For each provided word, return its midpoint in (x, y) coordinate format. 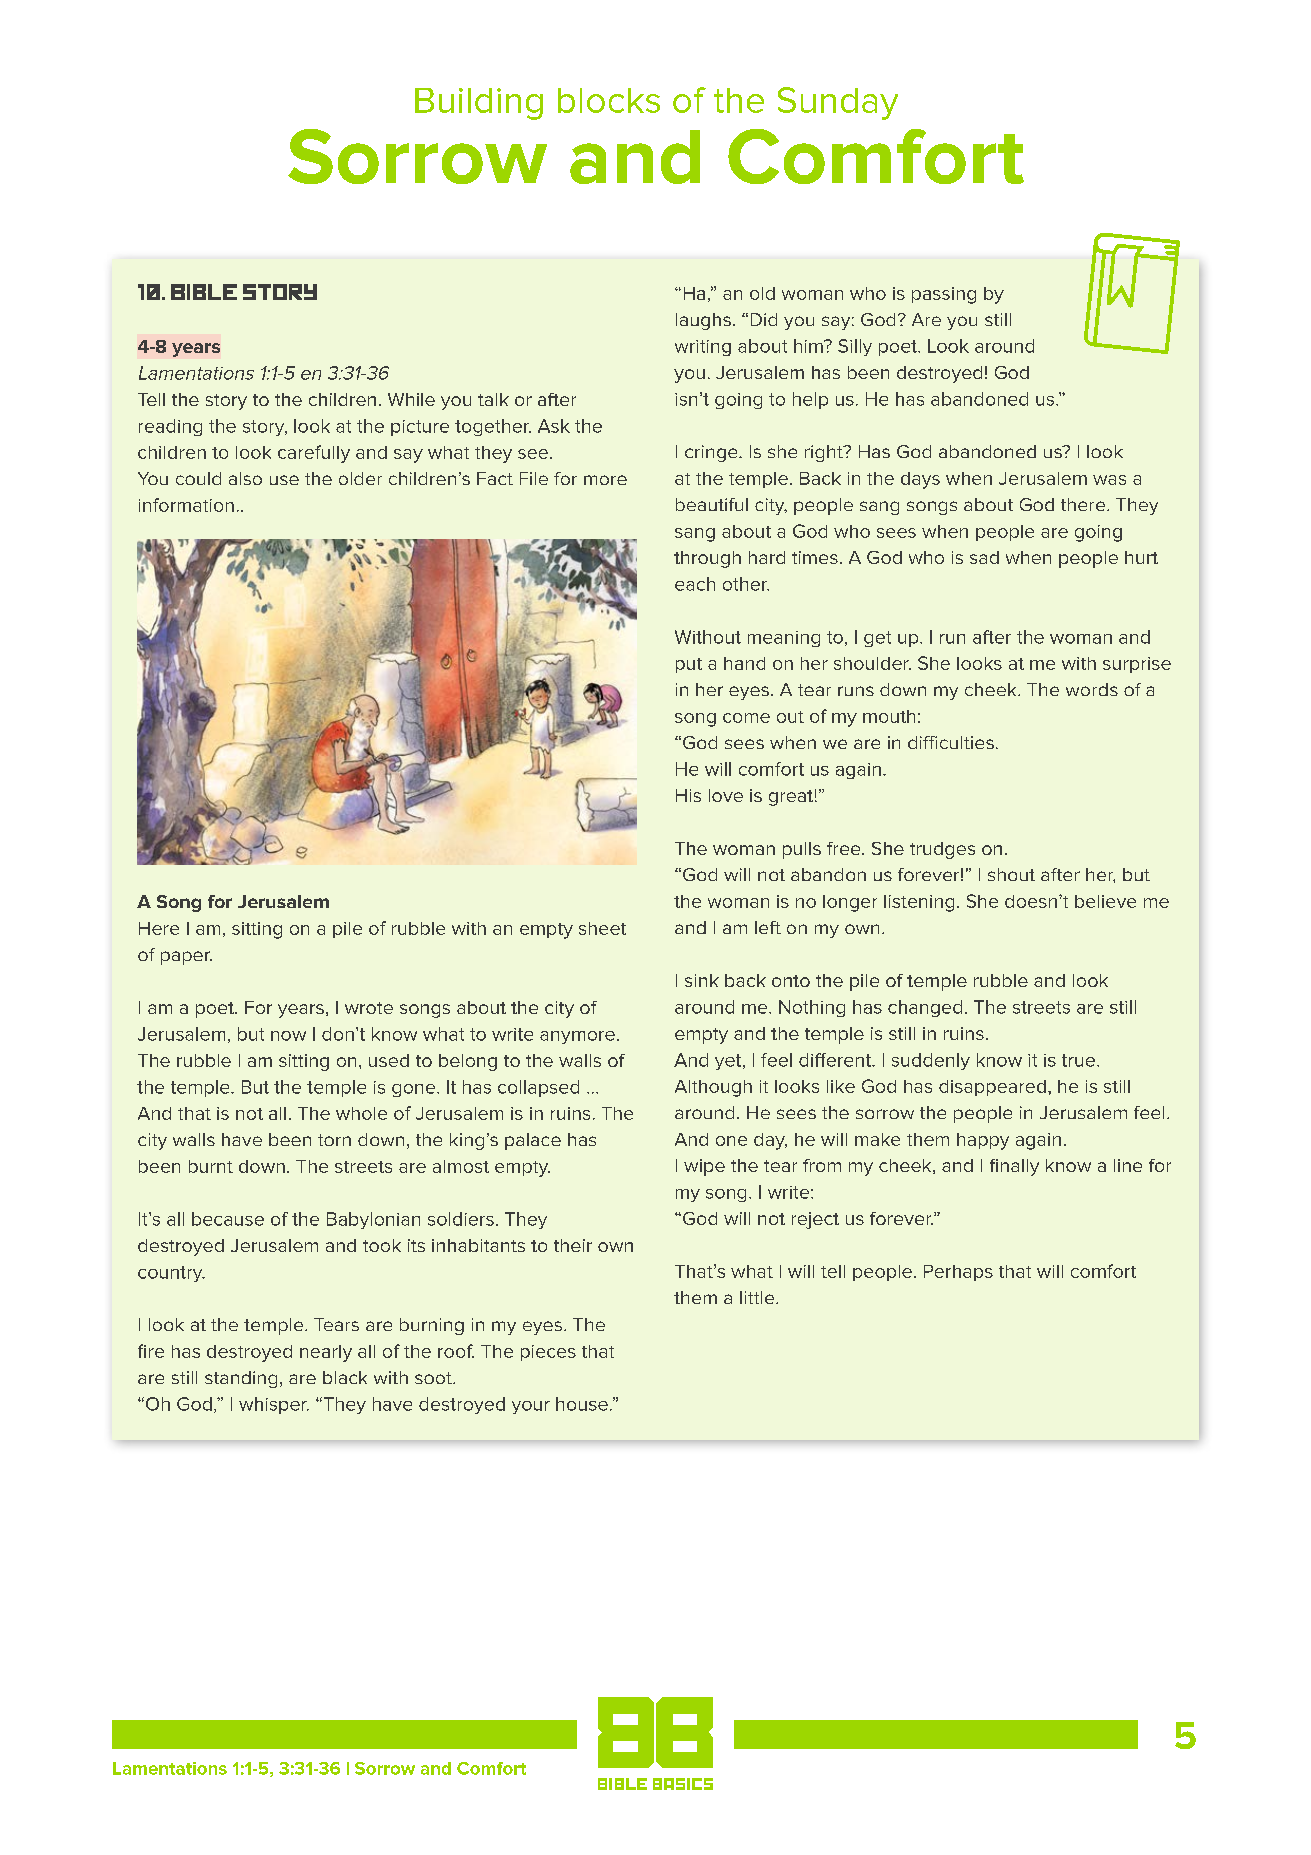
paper (186, 958)
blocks (609, 100)
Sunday (838, 103)
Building (479, 104)
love (726, 795)
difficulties (951, 742)
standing (241, 1379)
